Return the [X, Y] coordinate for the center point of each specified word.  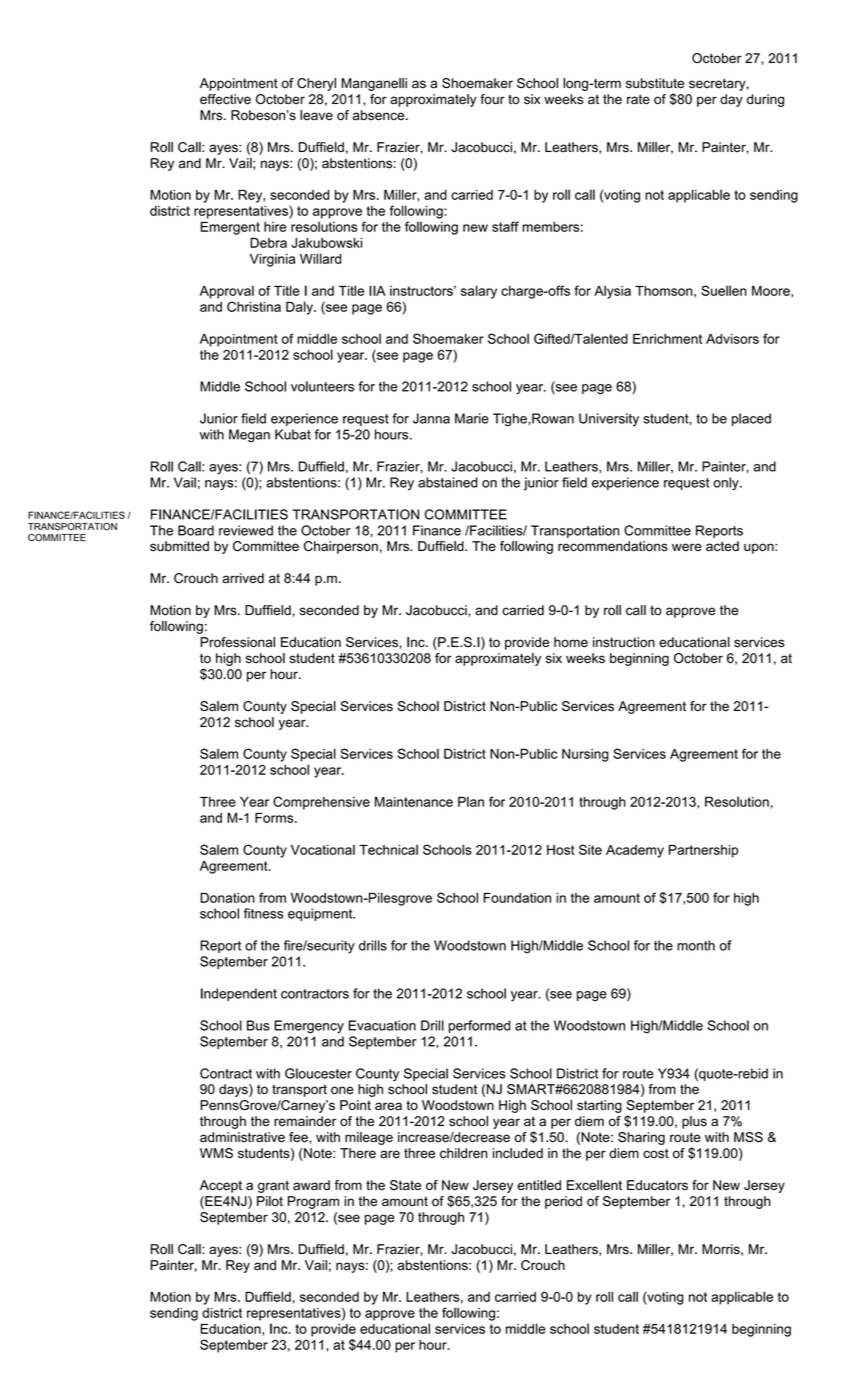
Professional [237, 642]
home [571, 642]
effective [225, 99]
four [492, 99]
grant [273, 1186]
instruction [624, 642]
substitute [655, 83]
